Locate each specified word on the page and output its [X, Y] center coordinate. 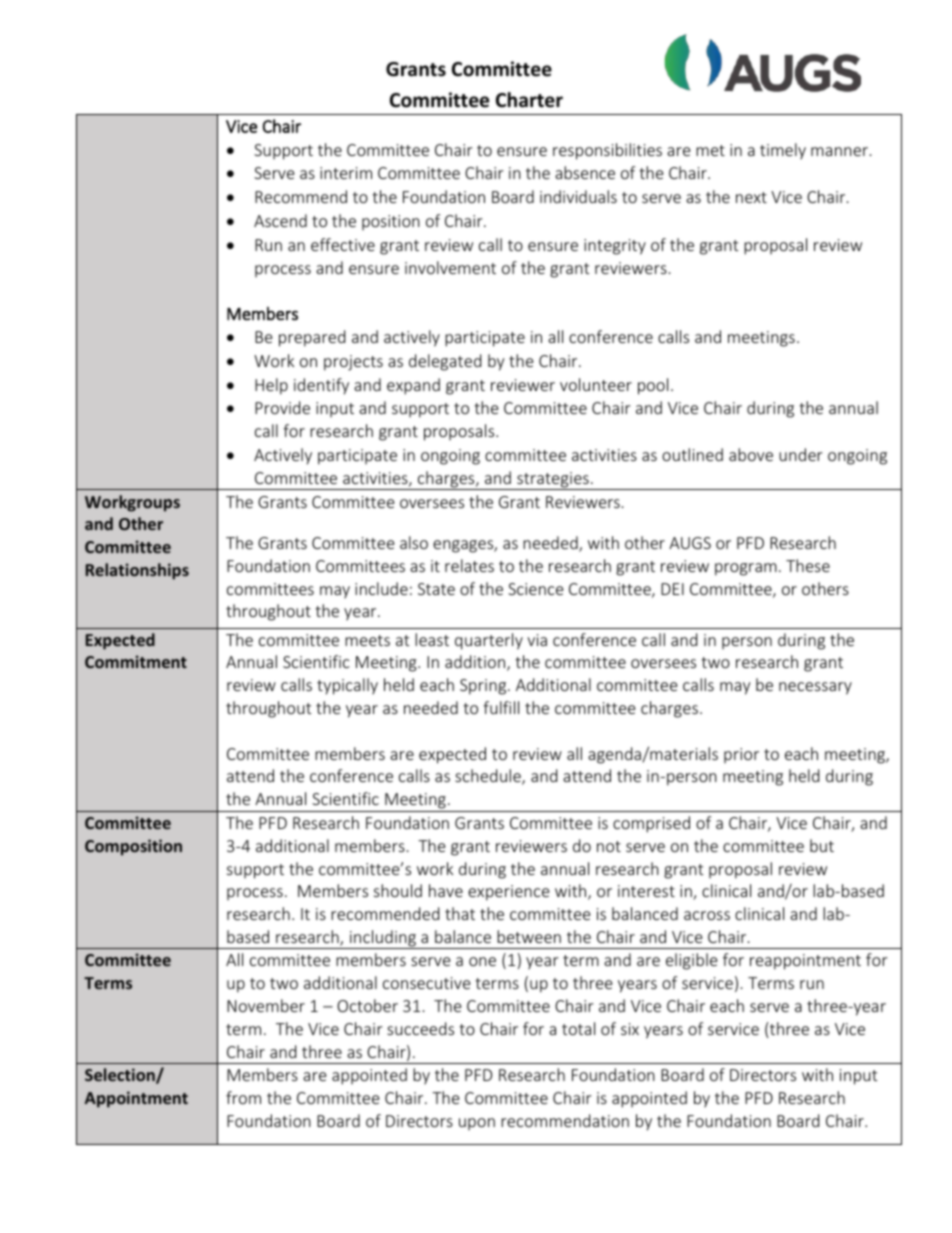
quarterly [489, 641]
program [746, 569]
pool [653, 386]
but [822, 845]
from [243, 1097]
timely [783, 151]
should [398, 890]
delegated [445, 362]
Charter [529, 100]
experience [508, 893]
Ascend [280, 220]
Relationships [137, 571]
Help [271, 386]
